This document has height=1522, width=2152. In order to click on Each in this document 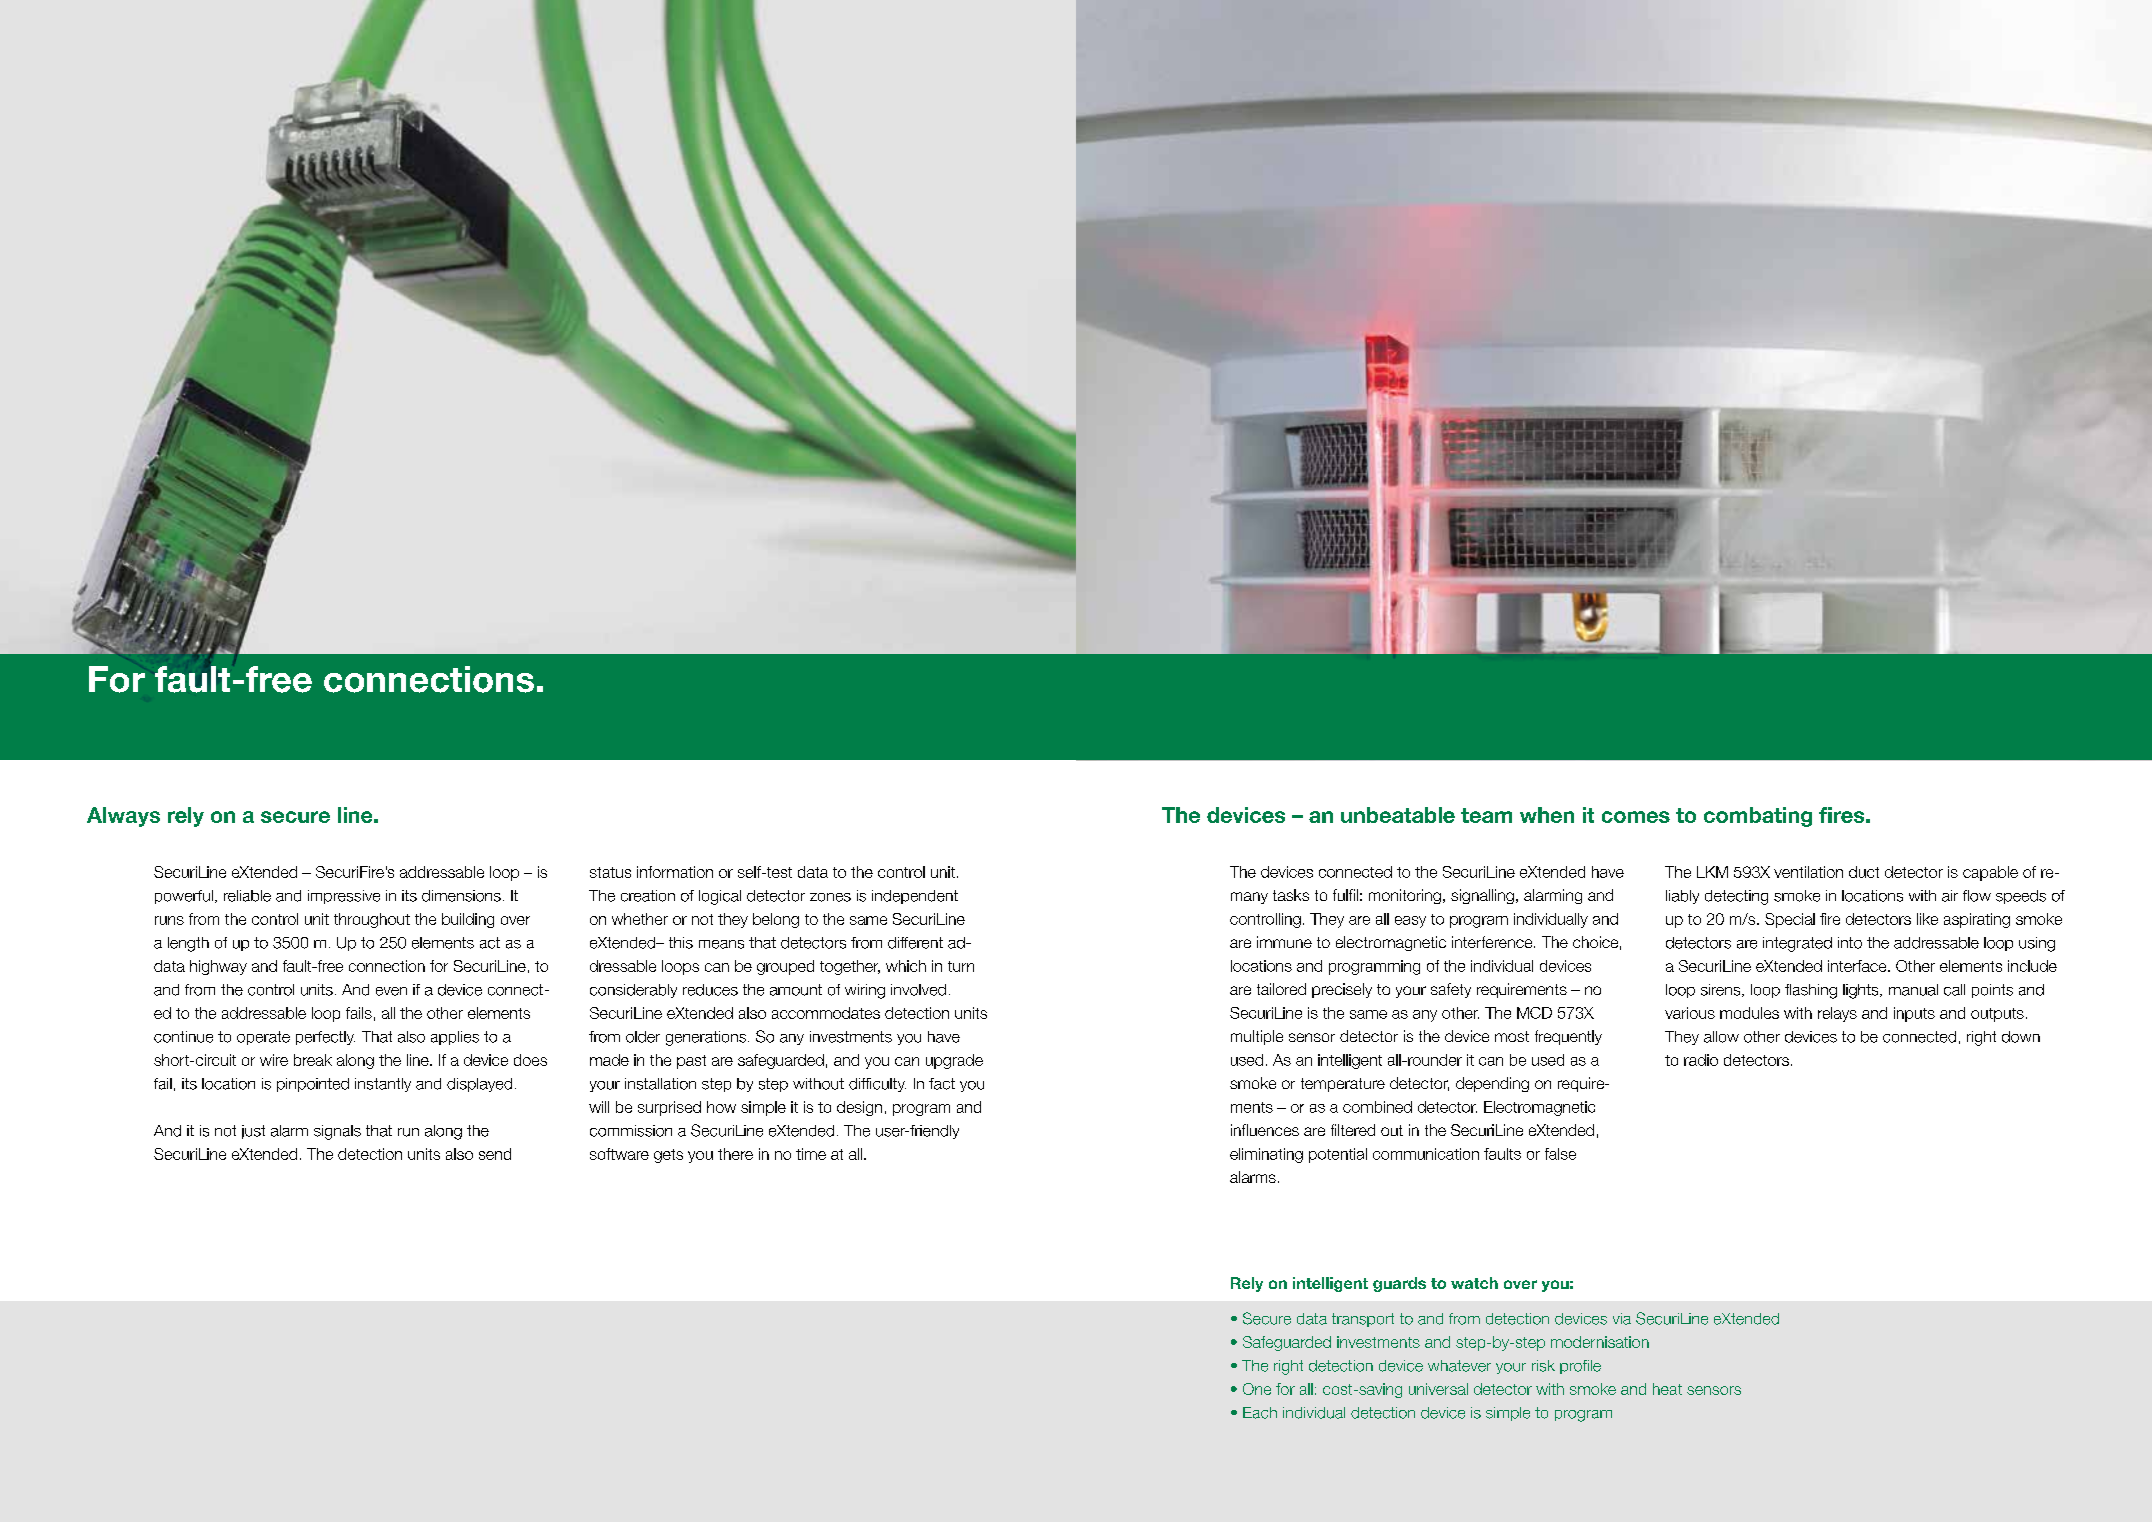, I will do `click(1260, 1413)`.
